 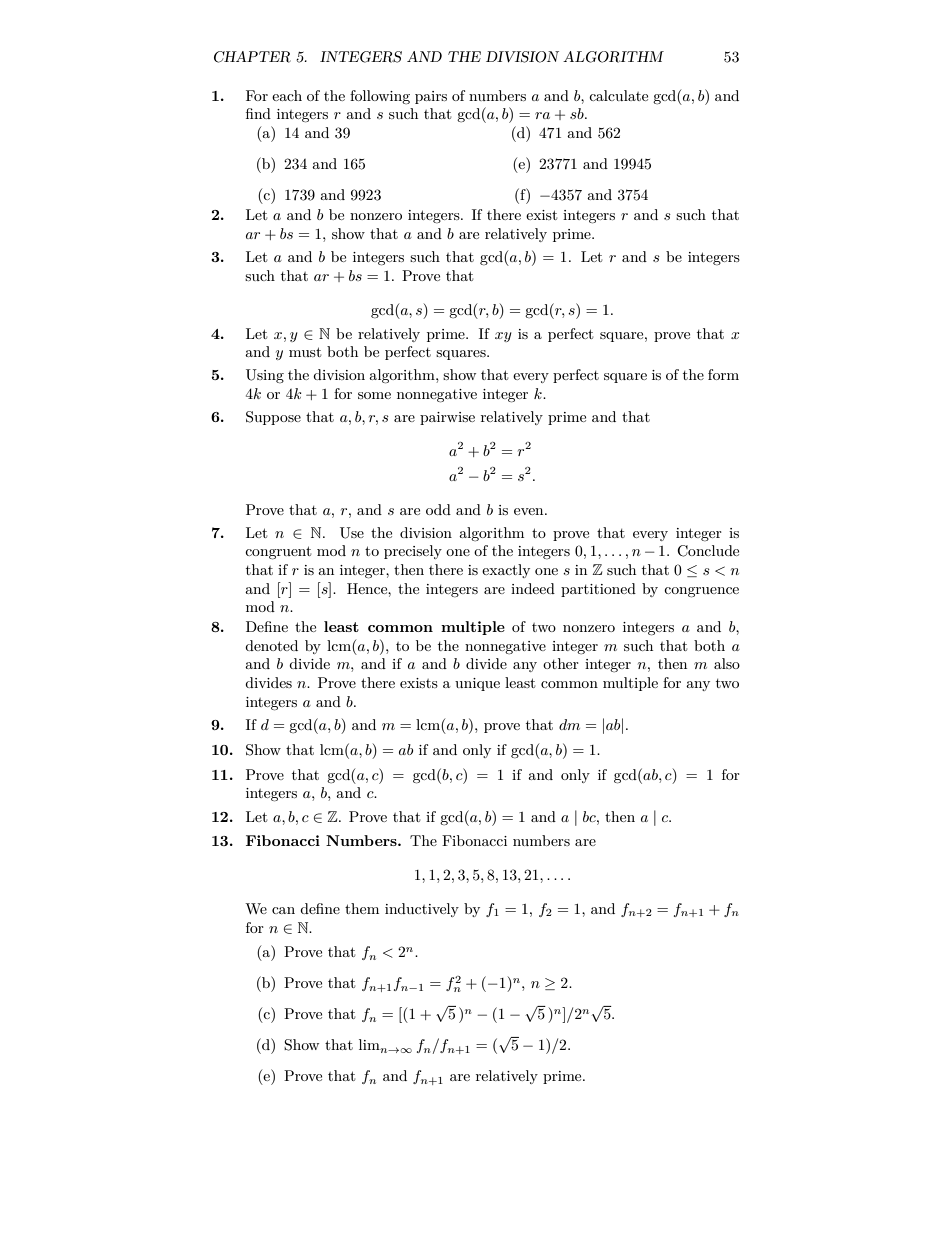 I want to click on odd, so click(x=438, y=509).
